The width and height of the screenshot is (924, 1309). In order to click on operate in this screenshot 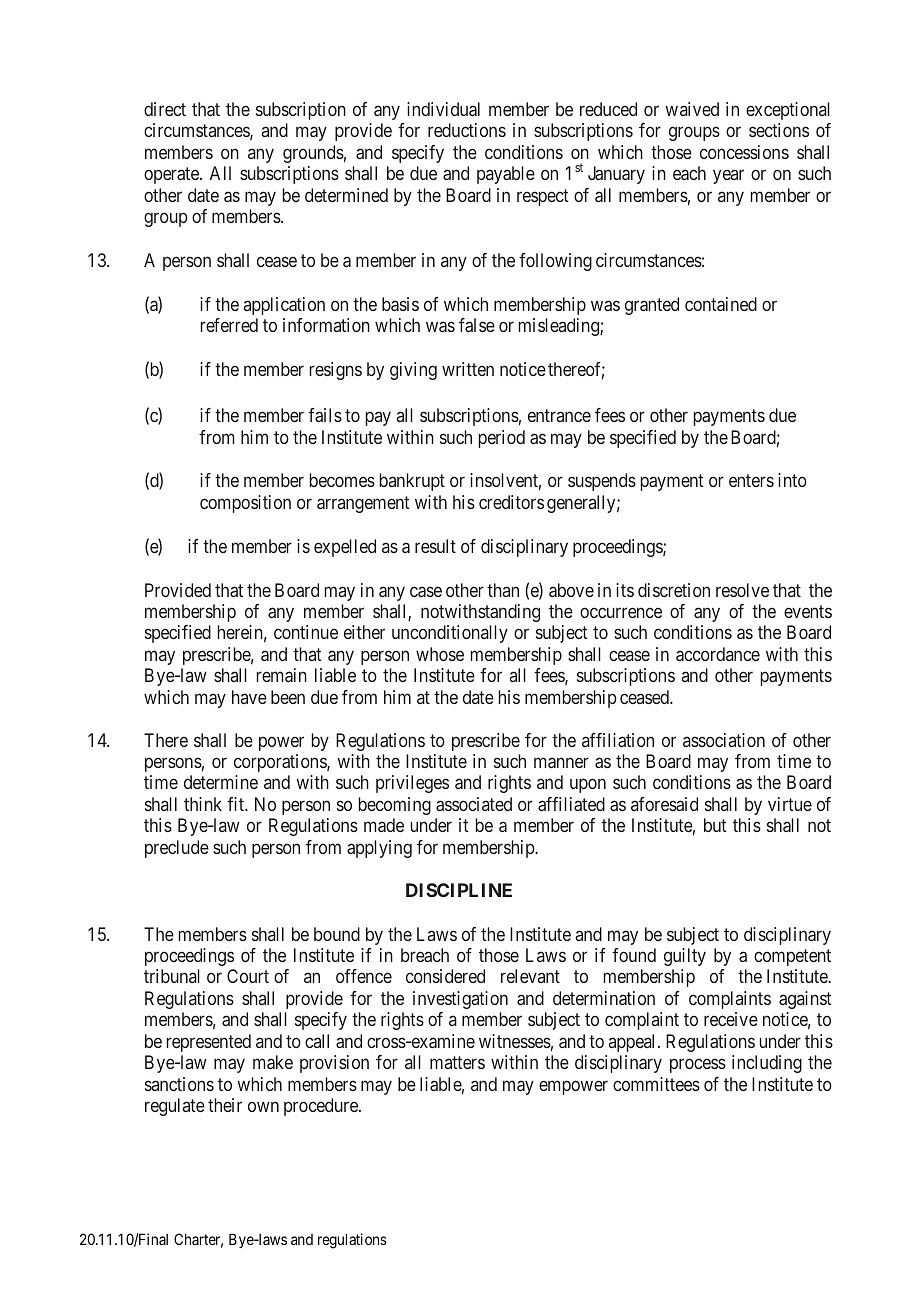, I will do `click(172, 176)`.
